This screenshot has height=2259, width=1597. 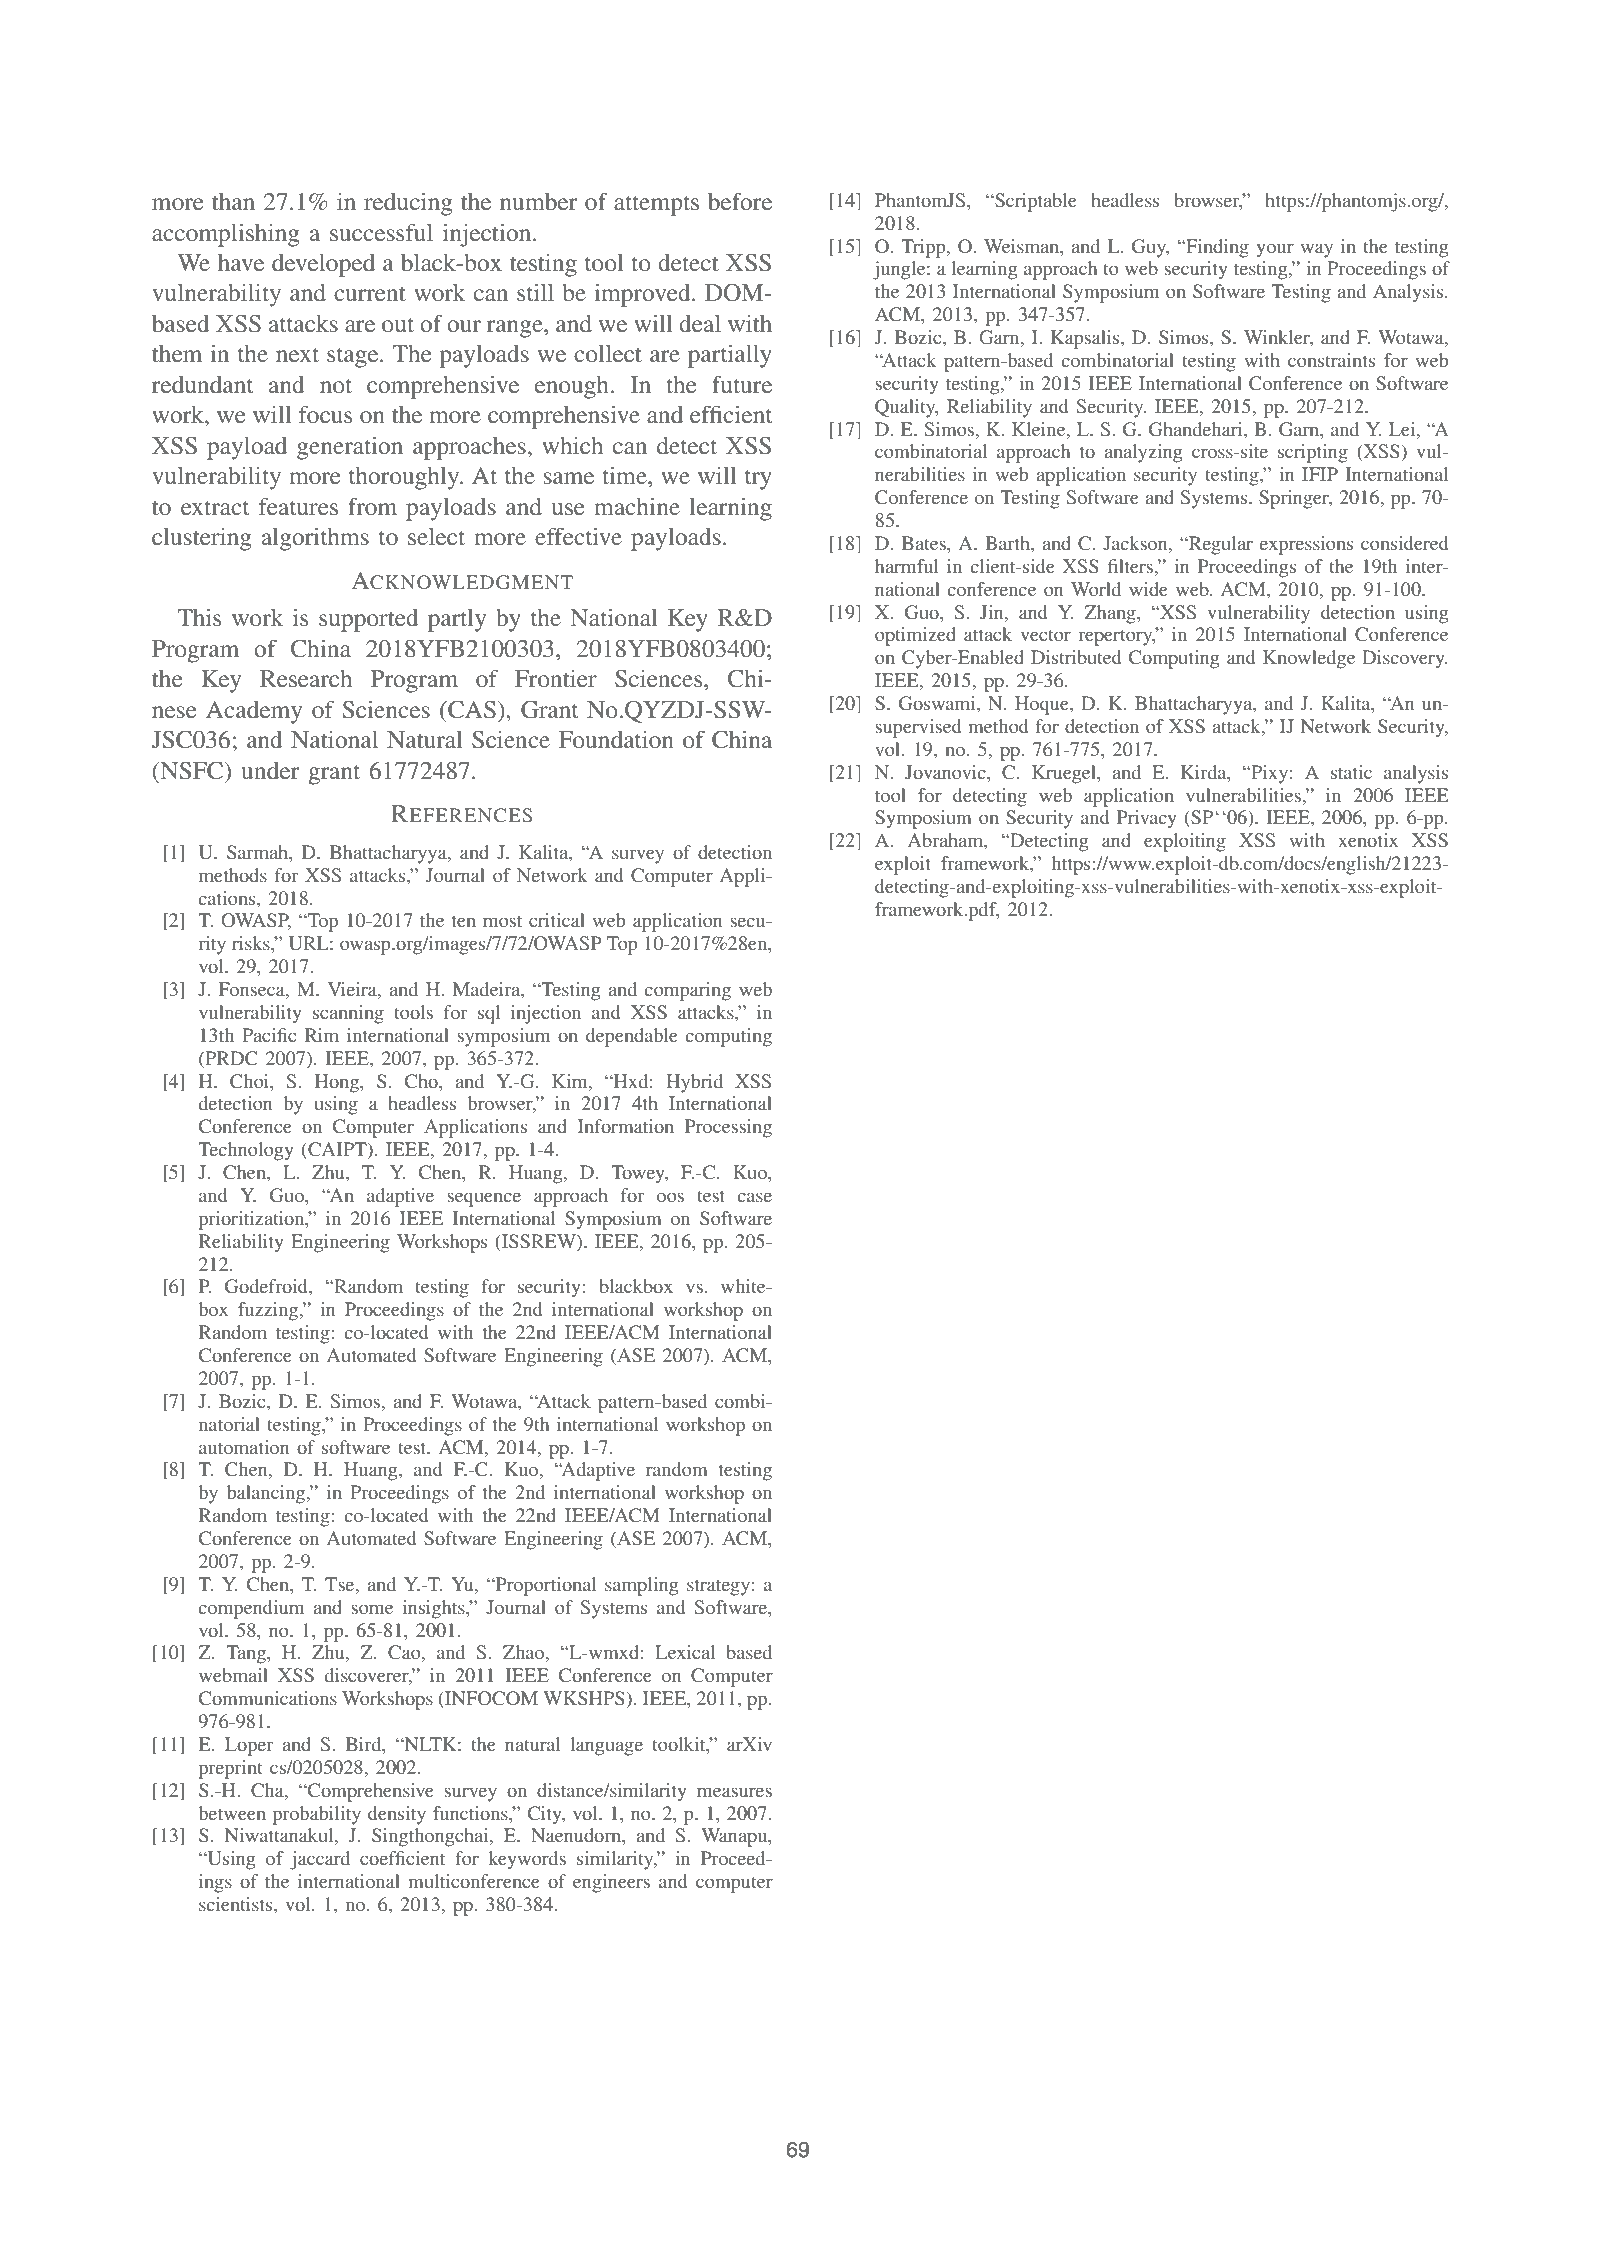 I want to click on Hybrid, so click(x=694, y=1083).
